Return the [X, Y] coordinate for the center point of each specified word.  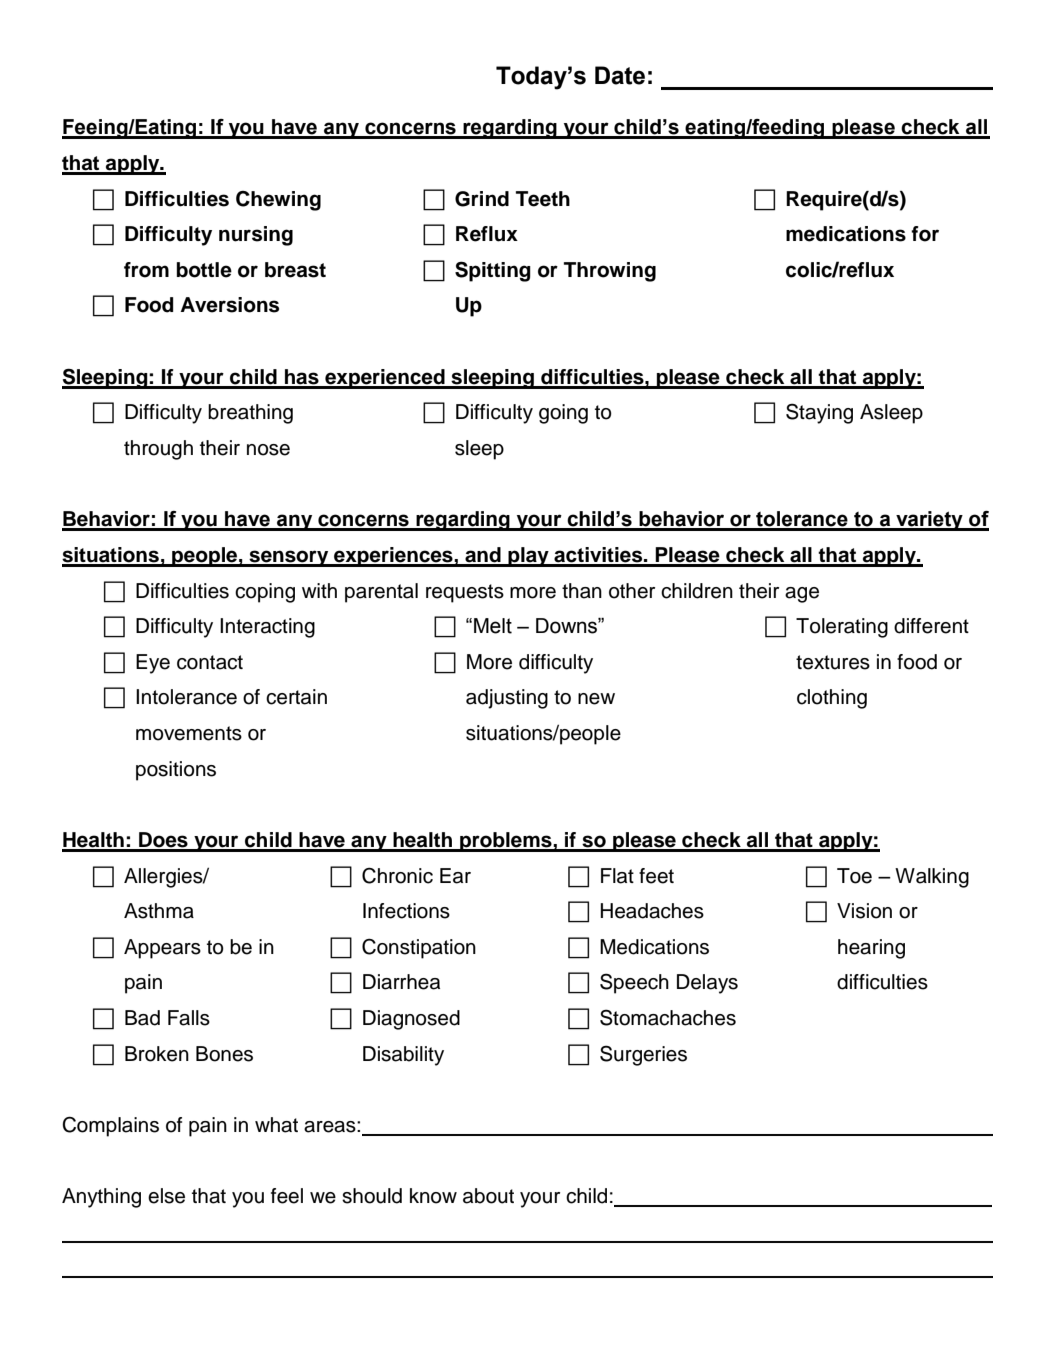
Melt [493, 626]
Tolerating [842, 628]
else [166, 1196]
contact [210, 662]
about [488, 1196]
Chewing [278, 201]
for [925, 234]
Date [620, 75]
